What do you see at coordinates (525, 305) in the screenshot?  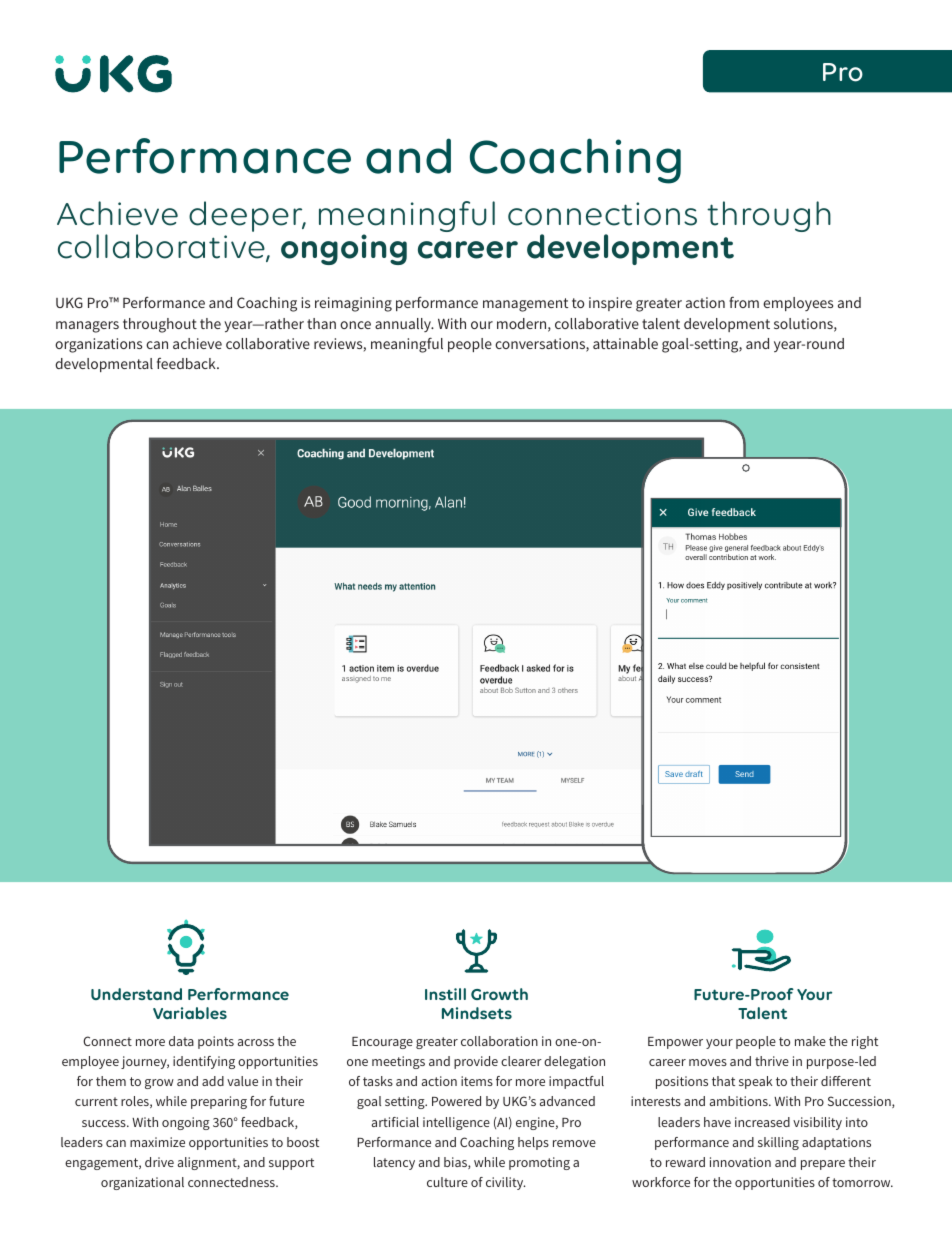 I see `management` at bounding box center [525, 305].
